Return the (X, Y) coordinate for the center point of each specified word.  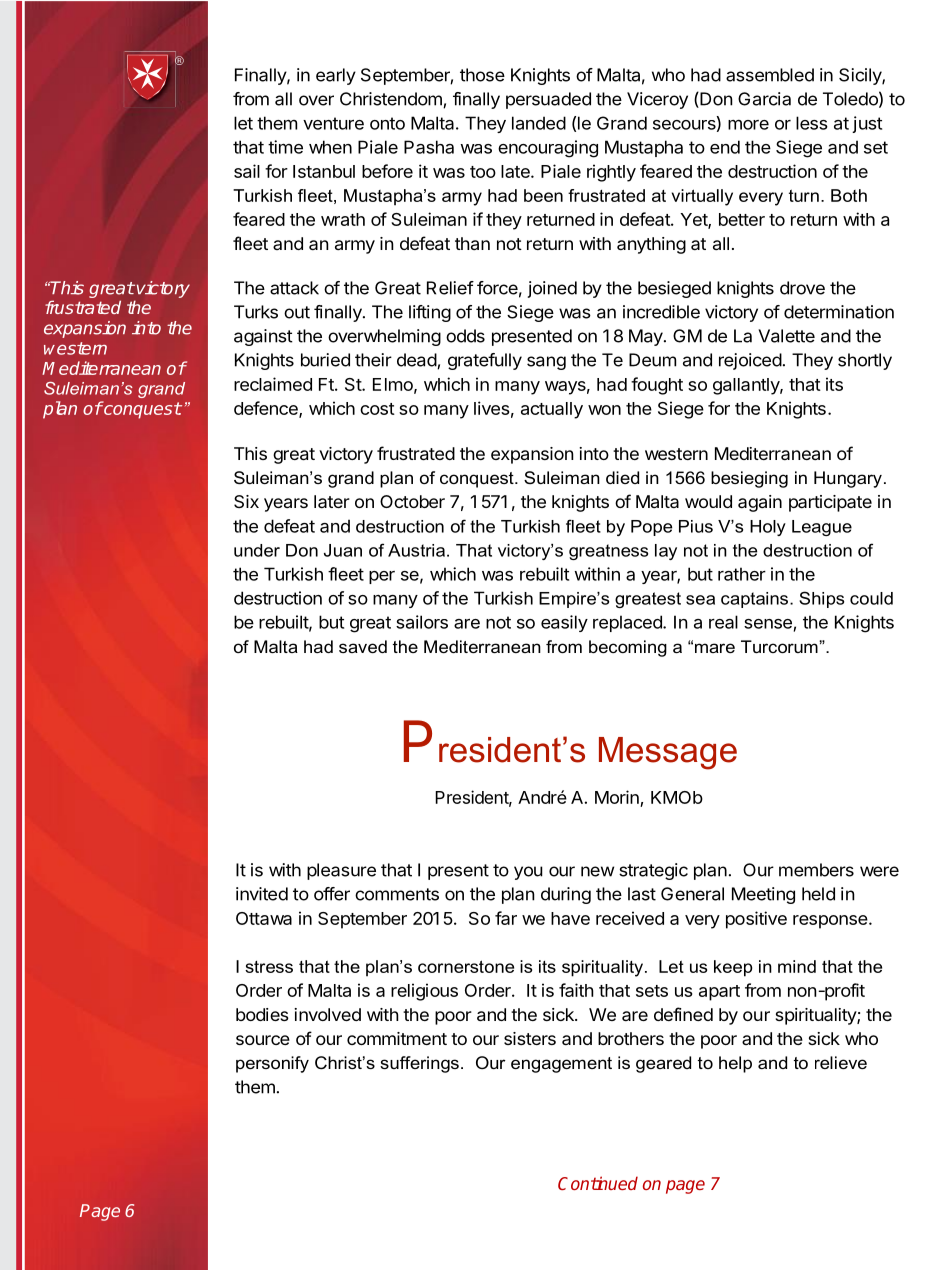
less (812, 123)
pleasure (341, 871)
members (816, 870)
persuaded (548, 100)
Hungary (848, 479)
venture (333, 123)
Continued (598, 1183)
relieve (841, 1062)
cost (377, 409)
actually (552, 410)
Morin (618, 798)
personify (272, 1064)
